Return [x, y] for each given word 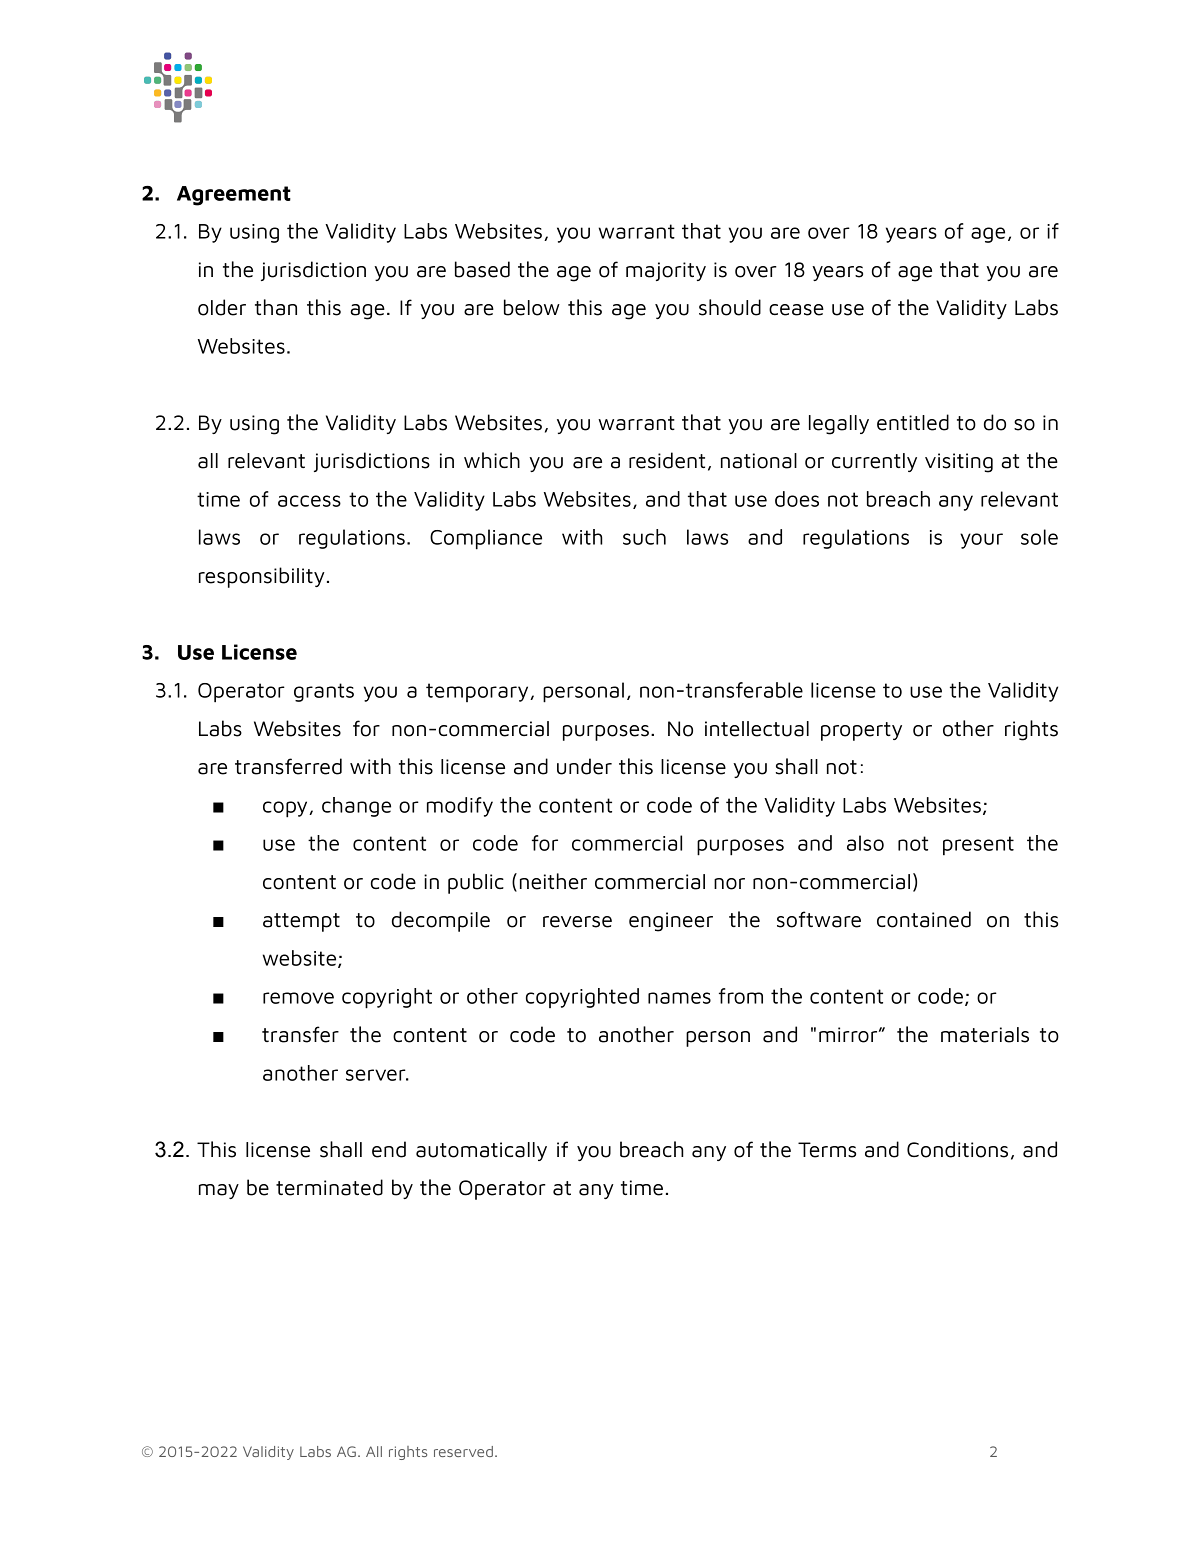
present [978, 845]
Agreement [234, 196]
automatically [481, 1151]
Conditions [957, 1149]
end [389, 1149]
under [584, 766]
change [356, 807]
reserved [463, 1451]
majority [666, 271]
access [309, 501]
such [644, 537]
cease [796, 310]
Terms [827, 1150]
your [981, 541]
